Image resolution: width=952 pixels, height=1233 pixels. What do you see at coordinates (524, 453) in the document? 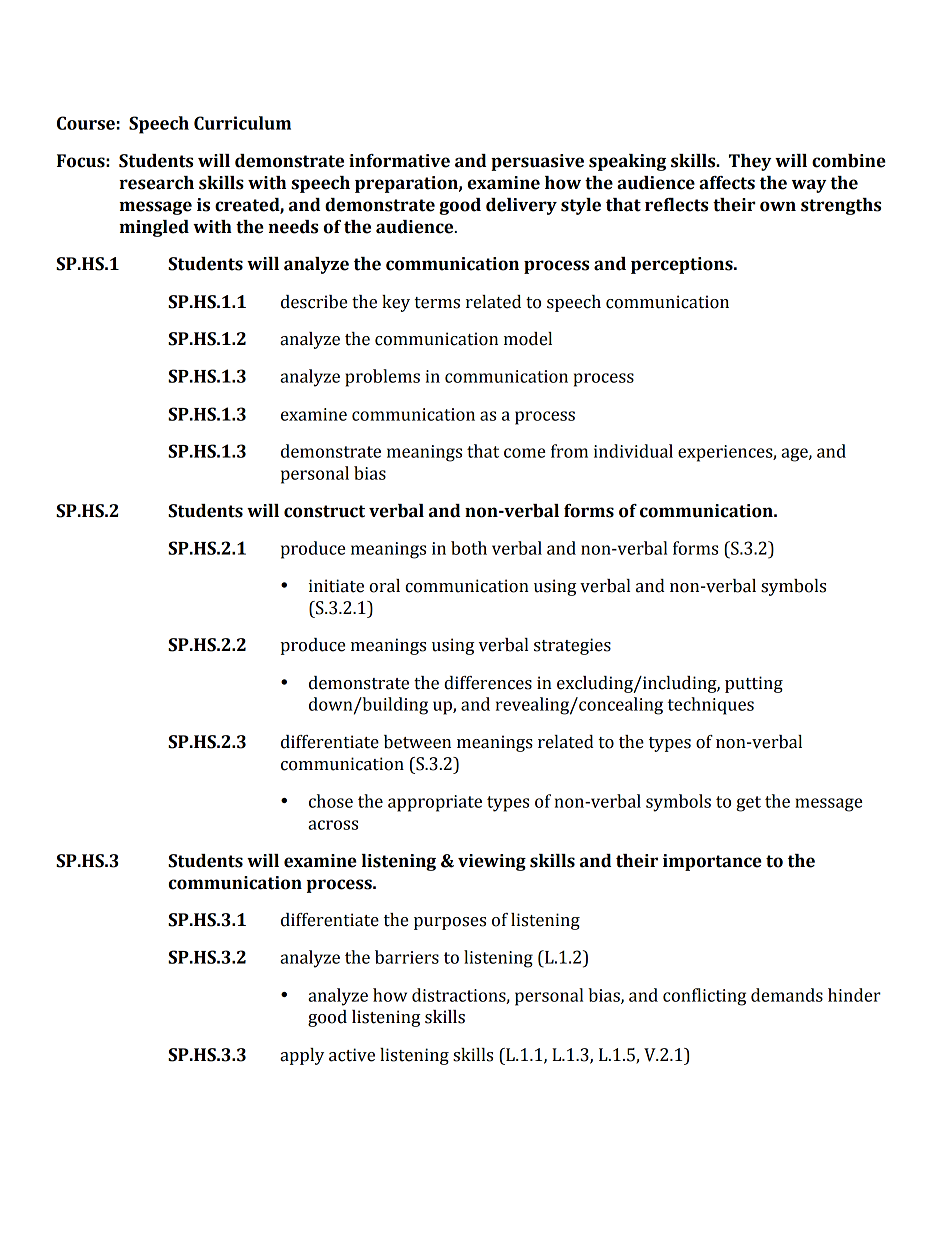
I see `come` at bounding box center [524, 453].
